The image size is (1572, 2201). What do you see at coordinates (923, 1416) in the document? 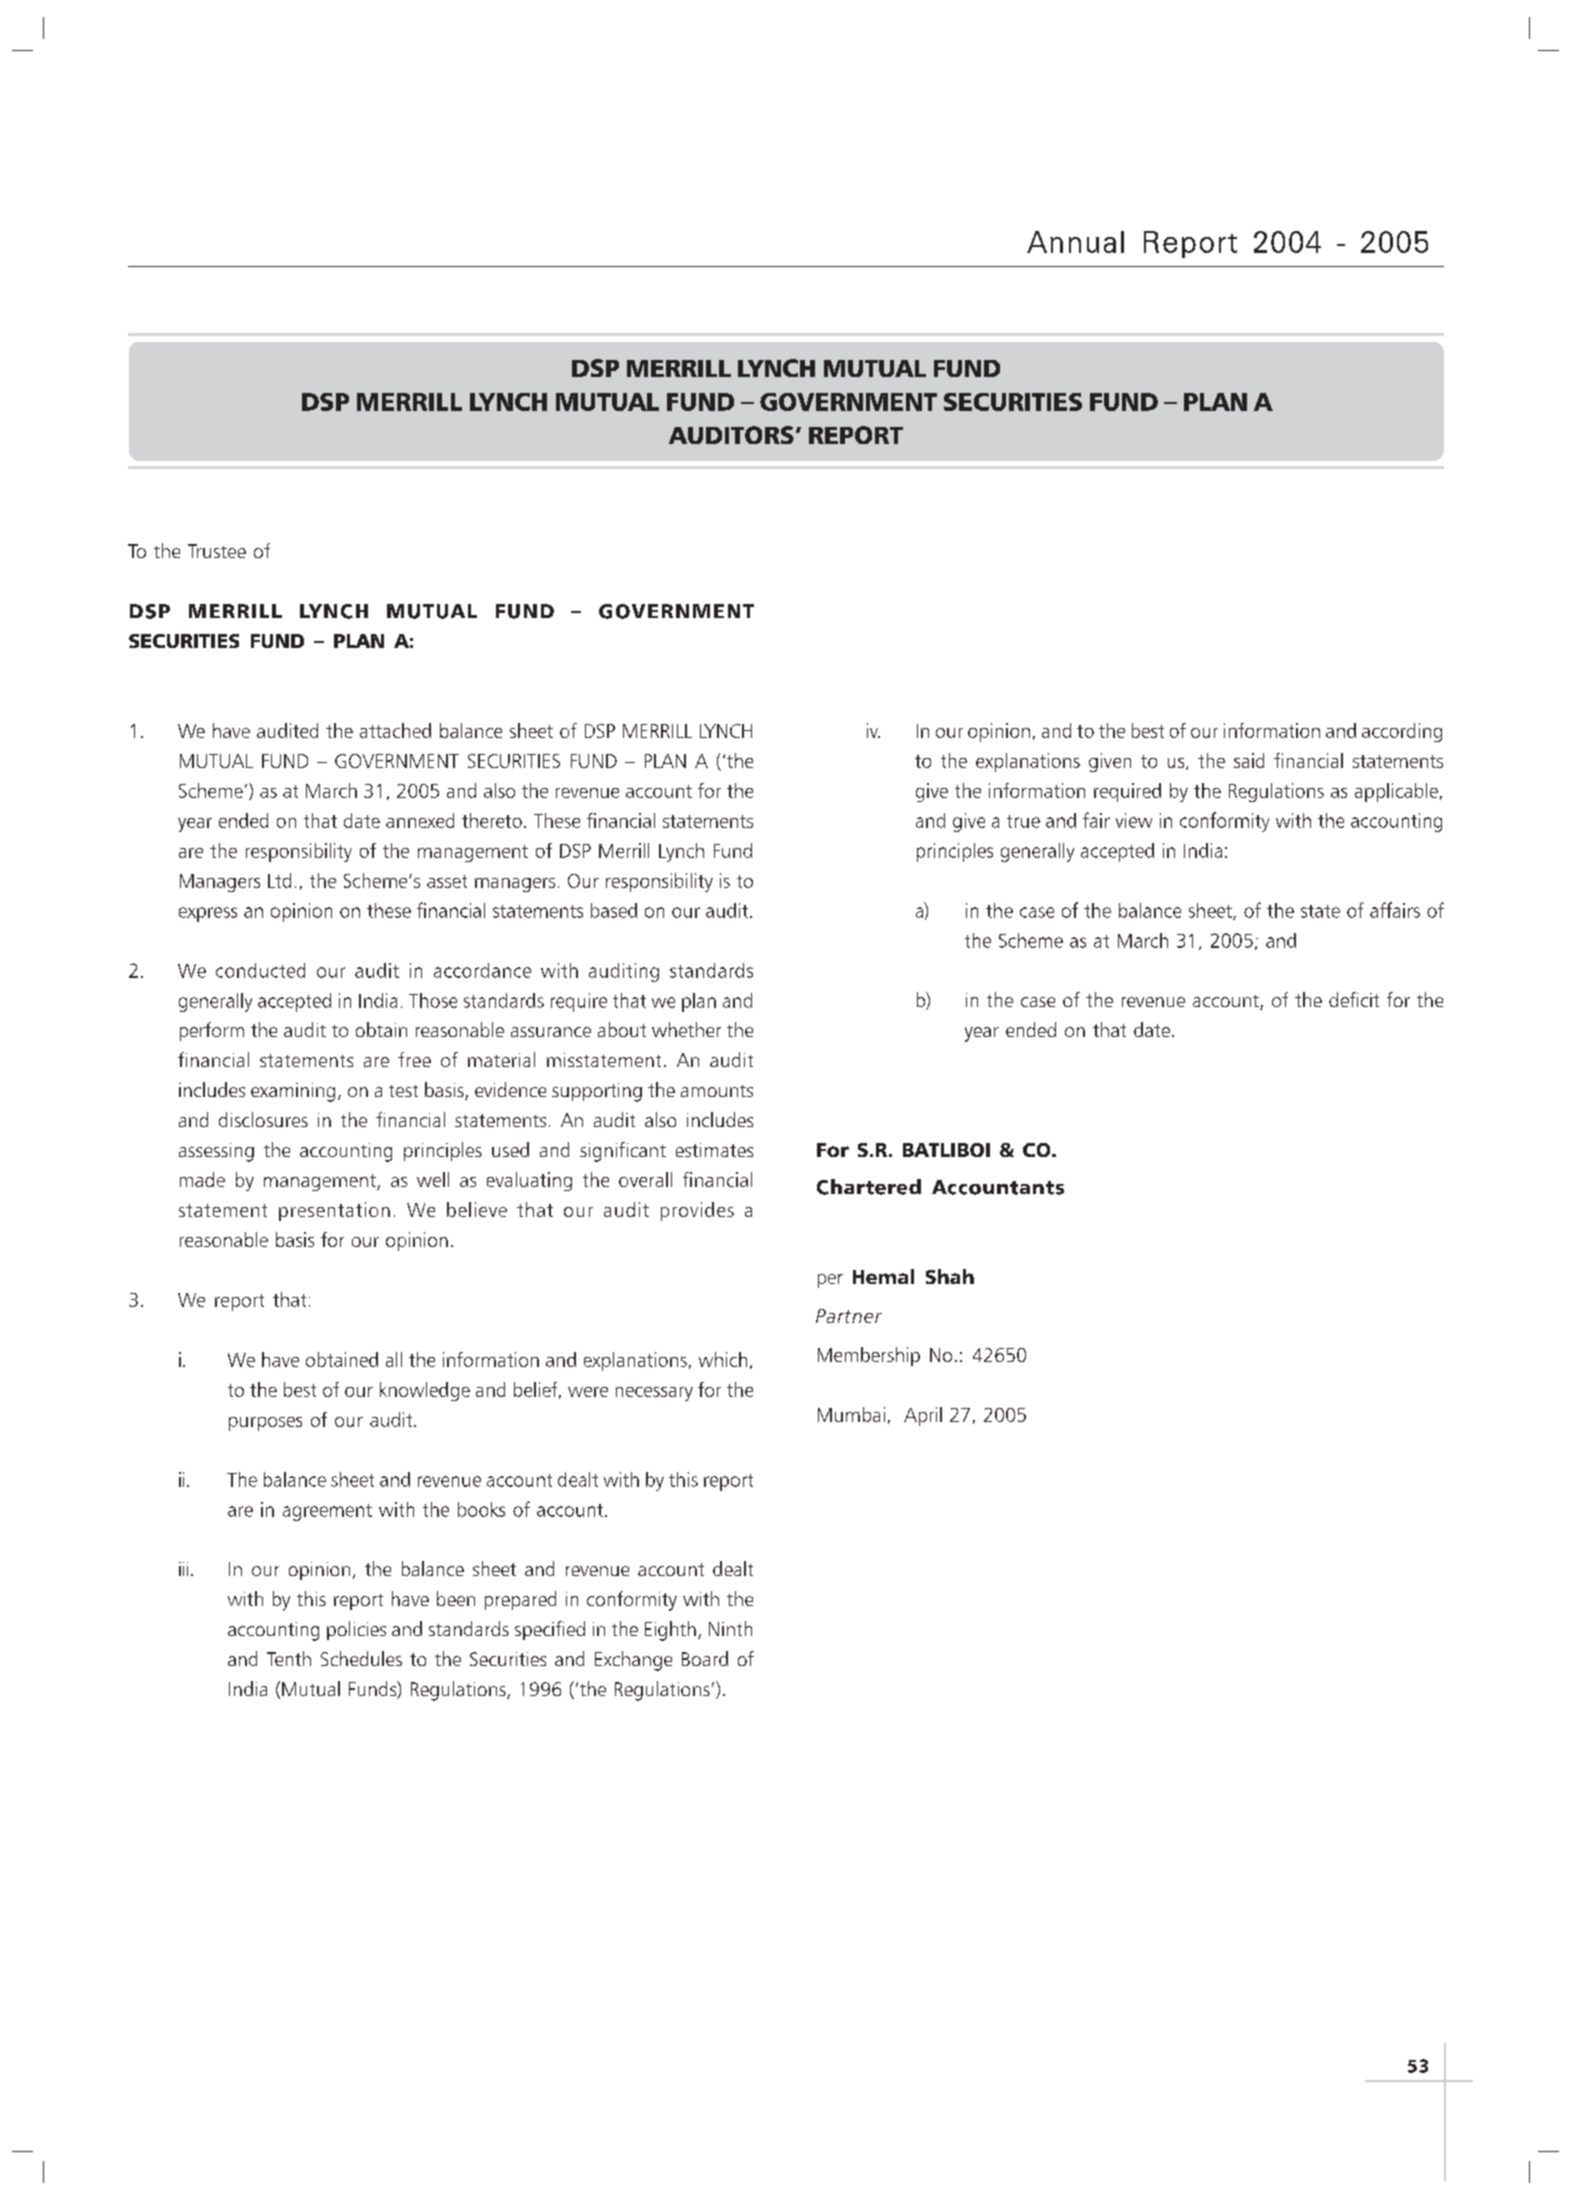
I see `April` at bounding box center [923, 1416].
